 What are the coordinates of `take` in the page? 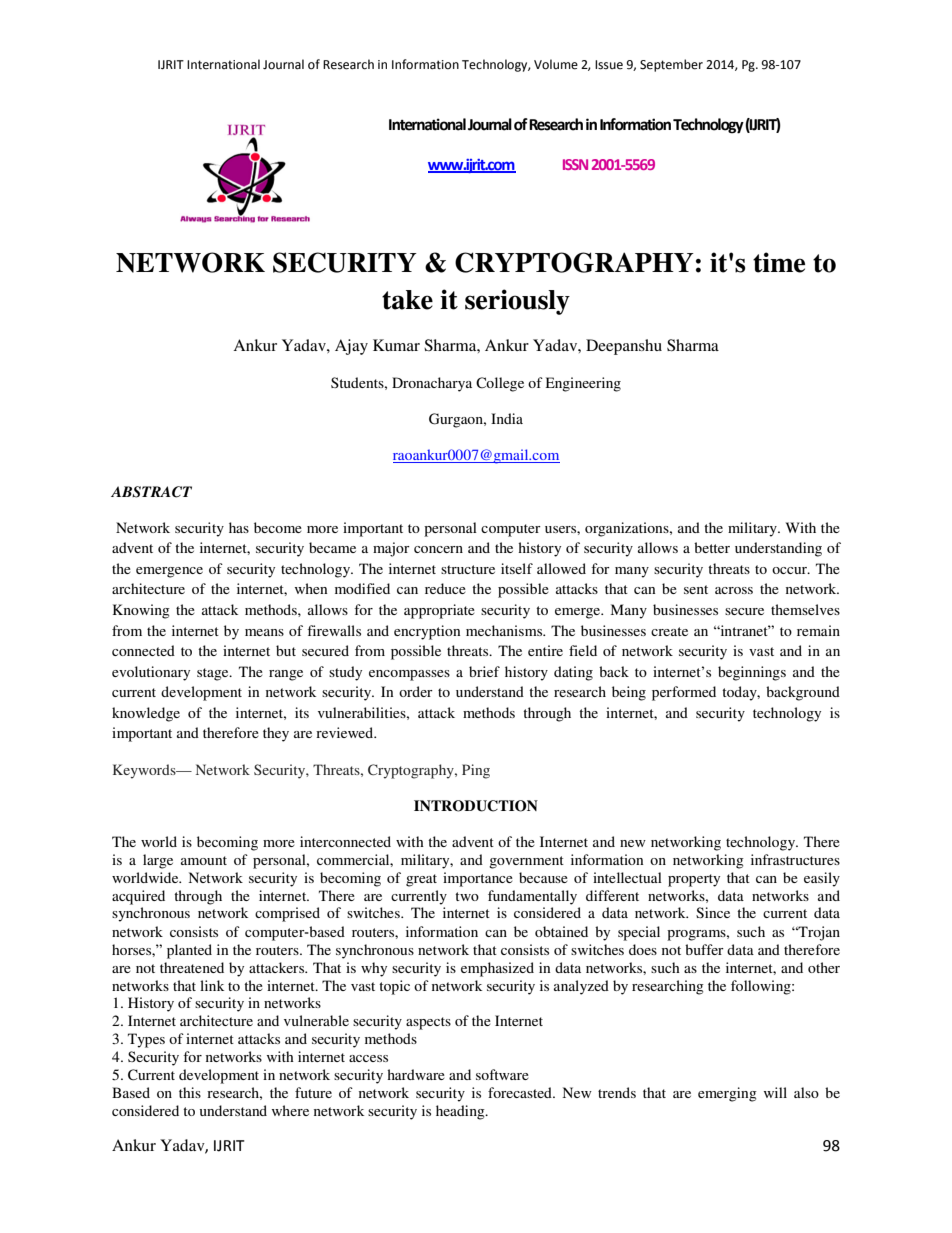 It's located at (407, 300).
